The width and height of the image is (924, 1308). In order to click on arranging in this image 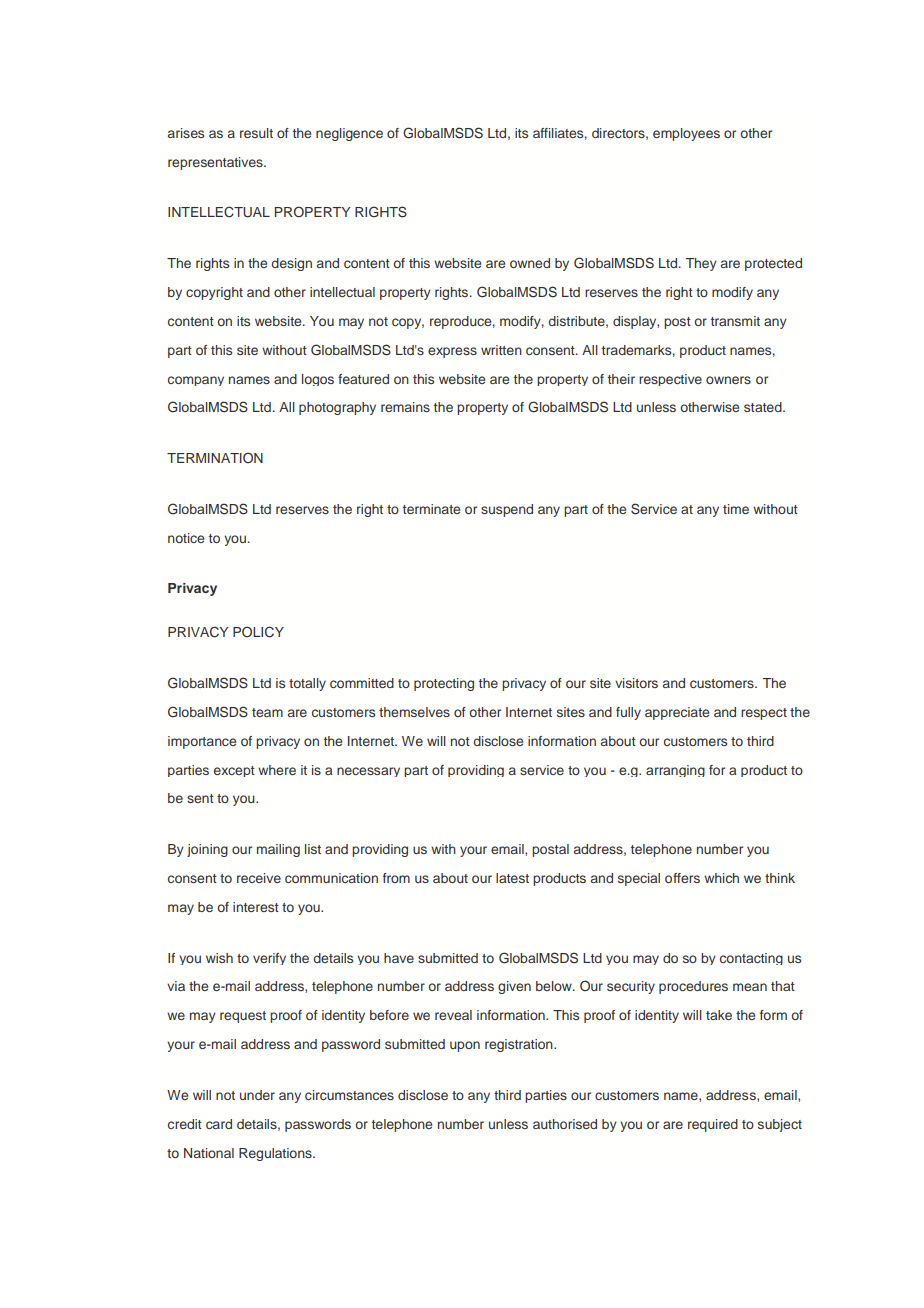, I will do `click(675, 771)`.
